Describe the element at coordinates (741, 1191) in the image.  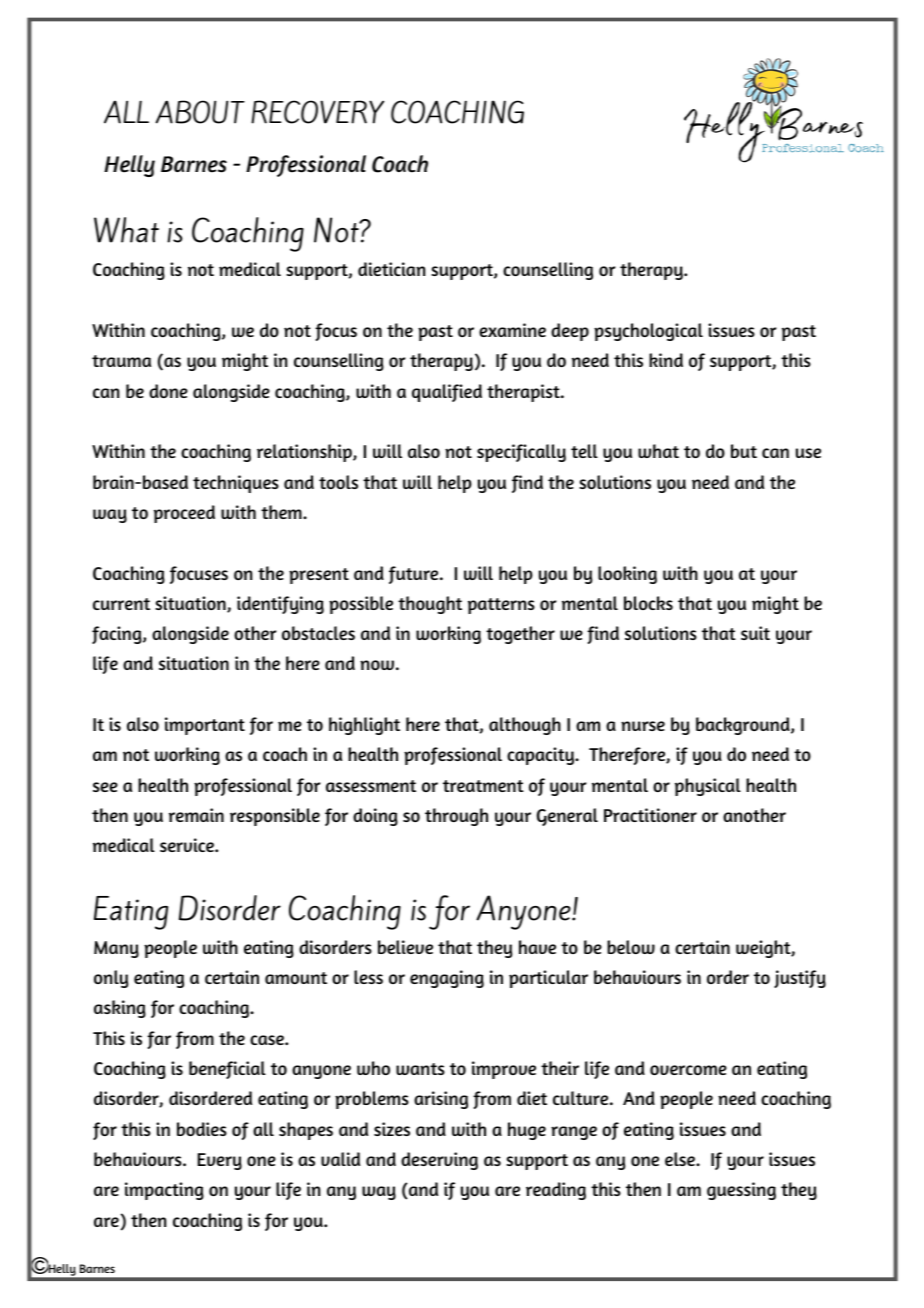
I see `guessing` at that location.
